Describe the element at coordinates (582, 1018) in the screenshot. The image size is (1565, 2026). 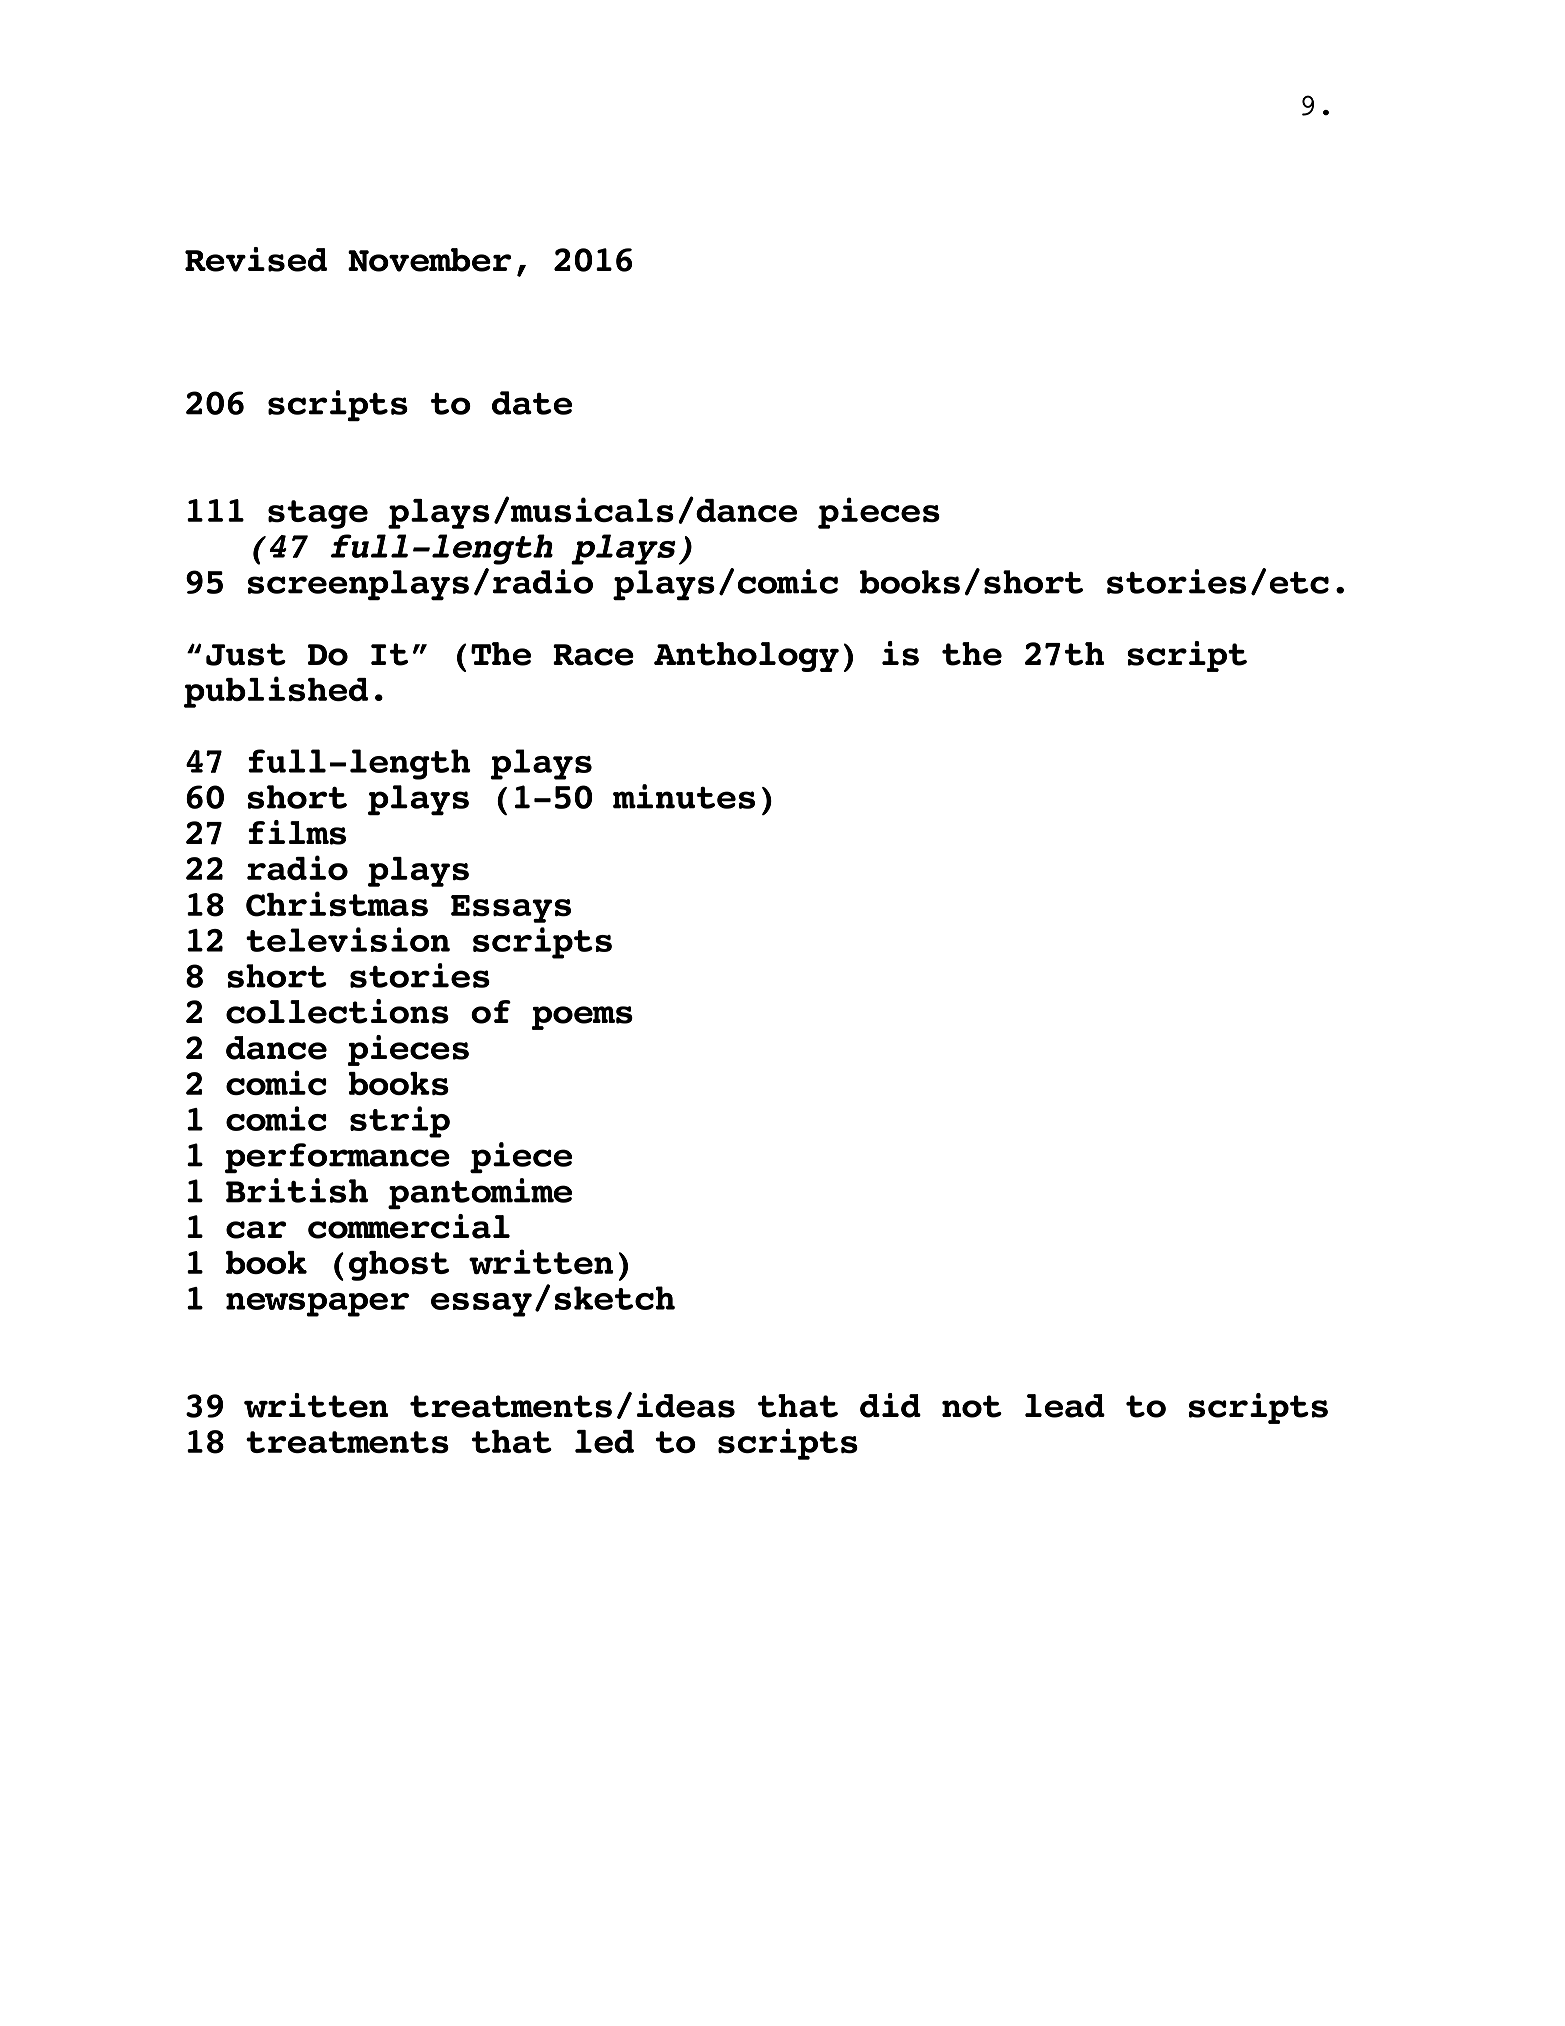
I see `poems` at that location.
